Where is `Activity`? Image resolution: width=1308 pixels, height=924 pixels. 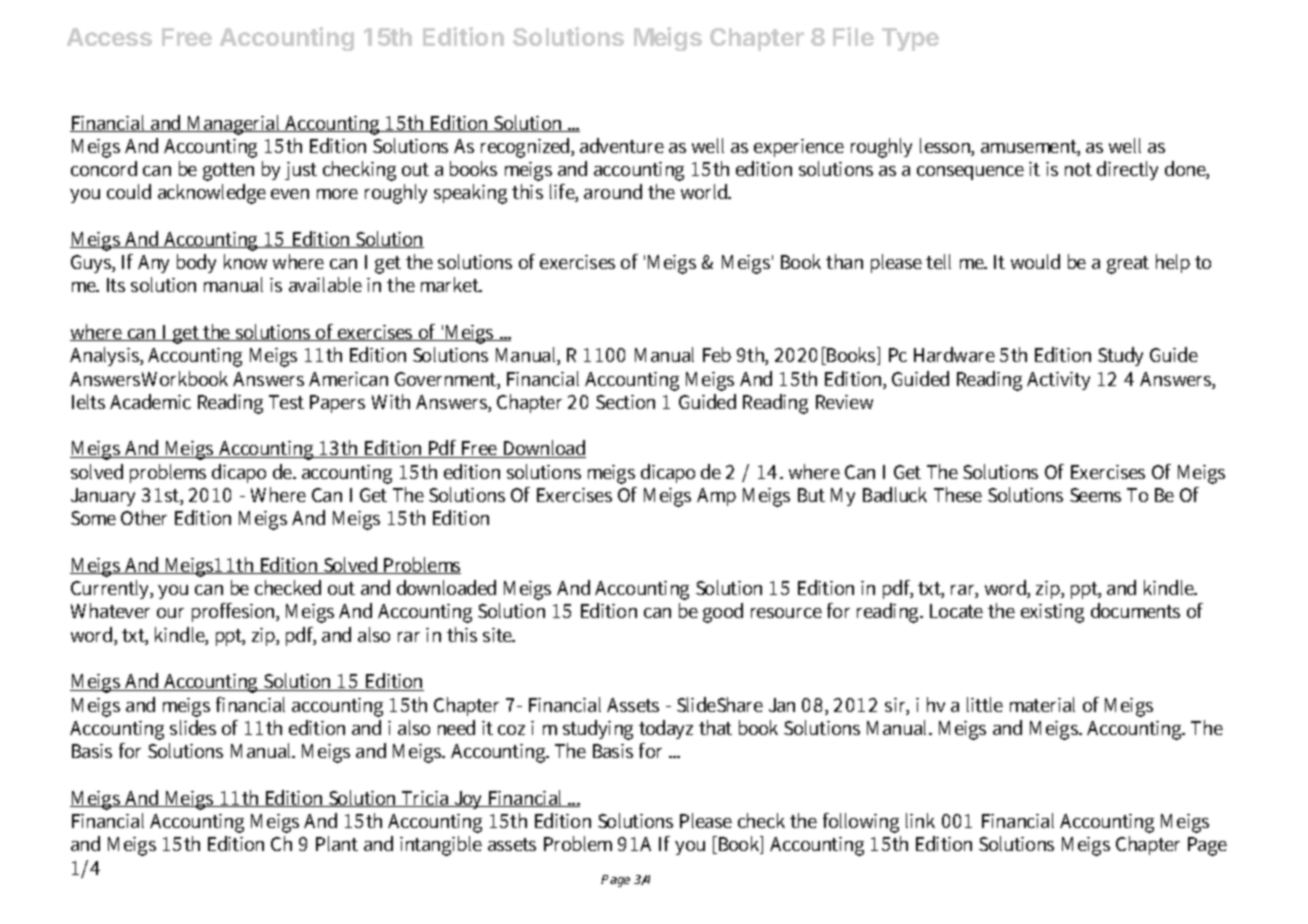
Activity is located at coordinates (1058, 381).
